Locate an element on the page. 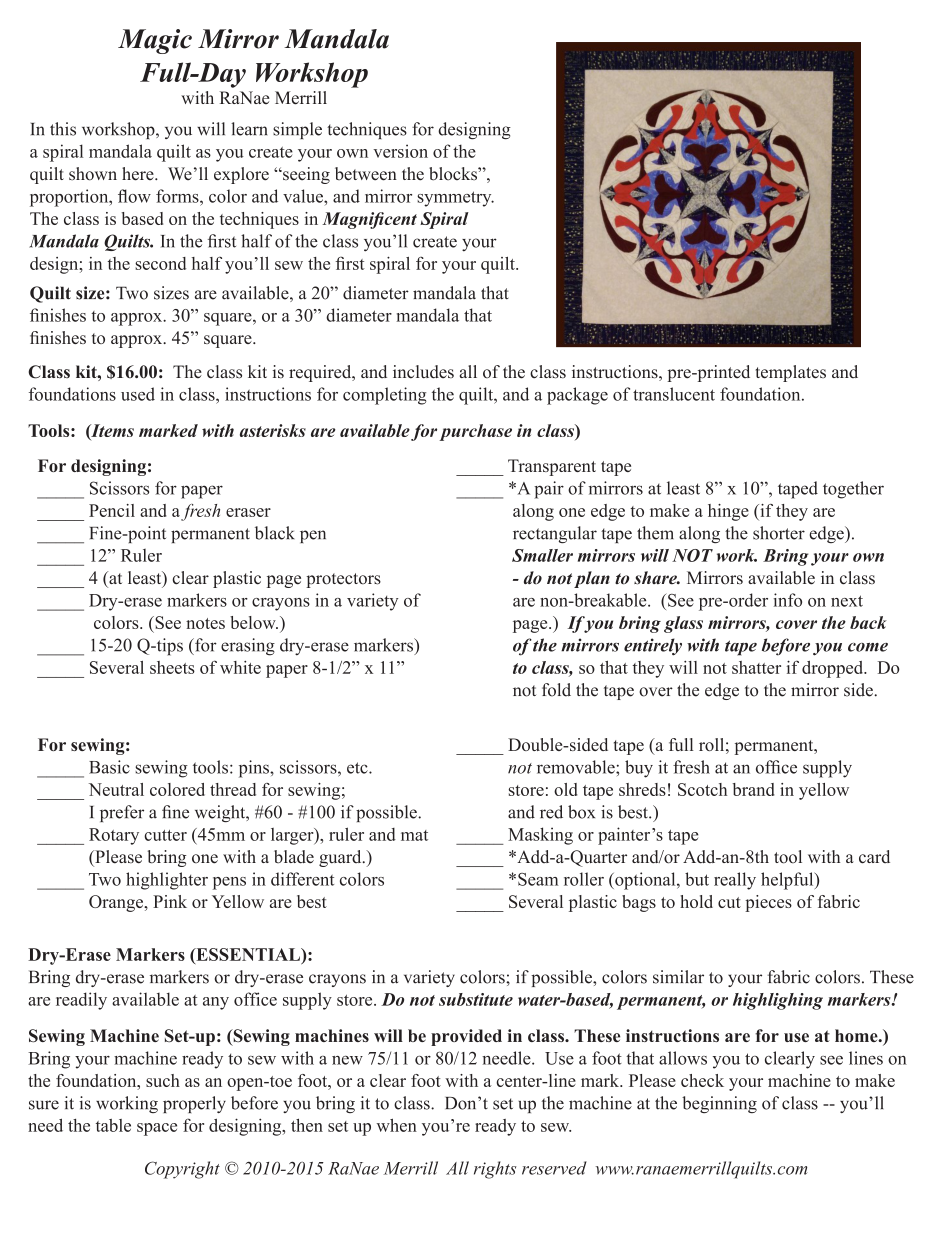  space is located at coordinates (157, 1129).
